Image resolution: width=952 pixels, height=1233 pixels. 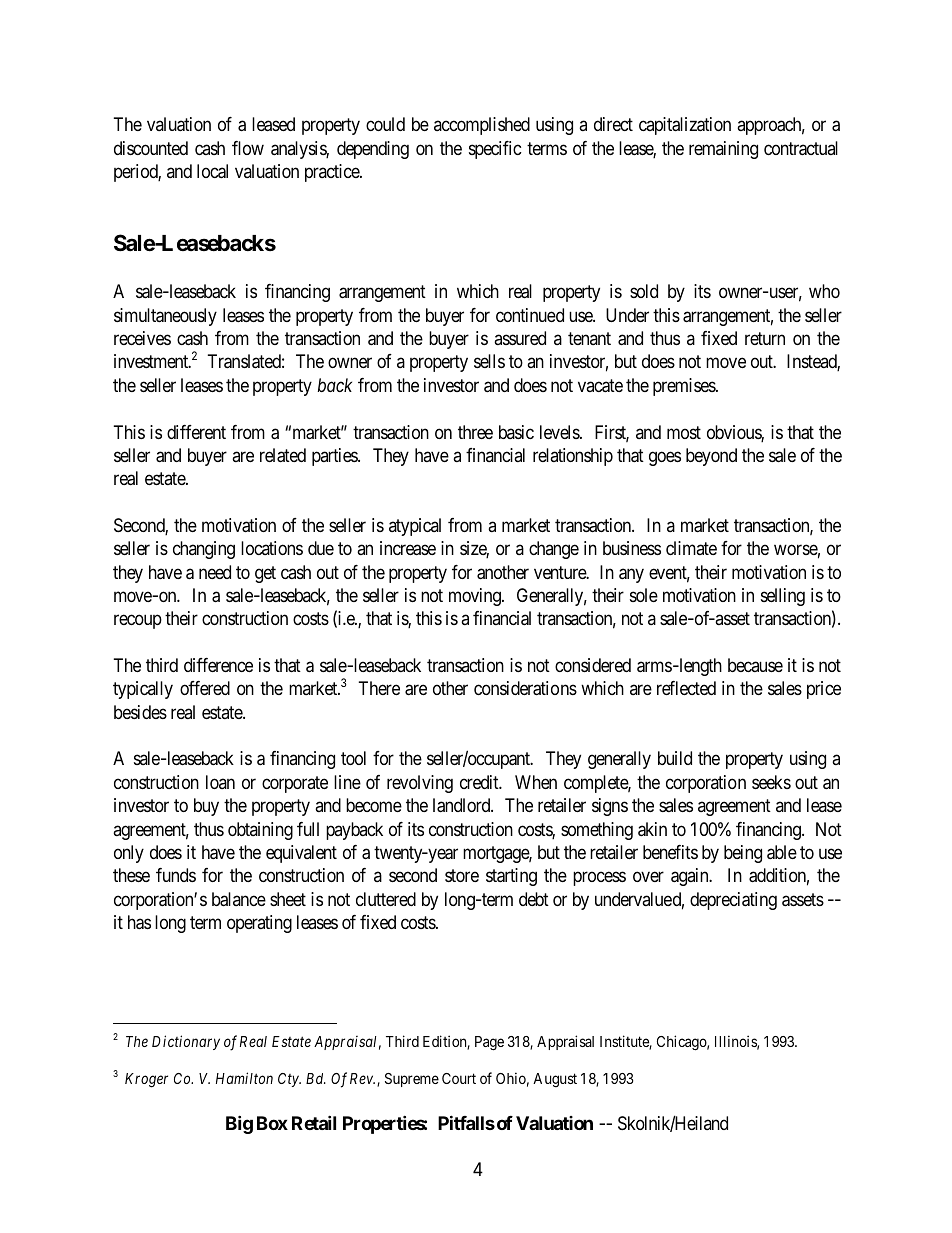 I want to click on local, so click(x=212, y=171).
